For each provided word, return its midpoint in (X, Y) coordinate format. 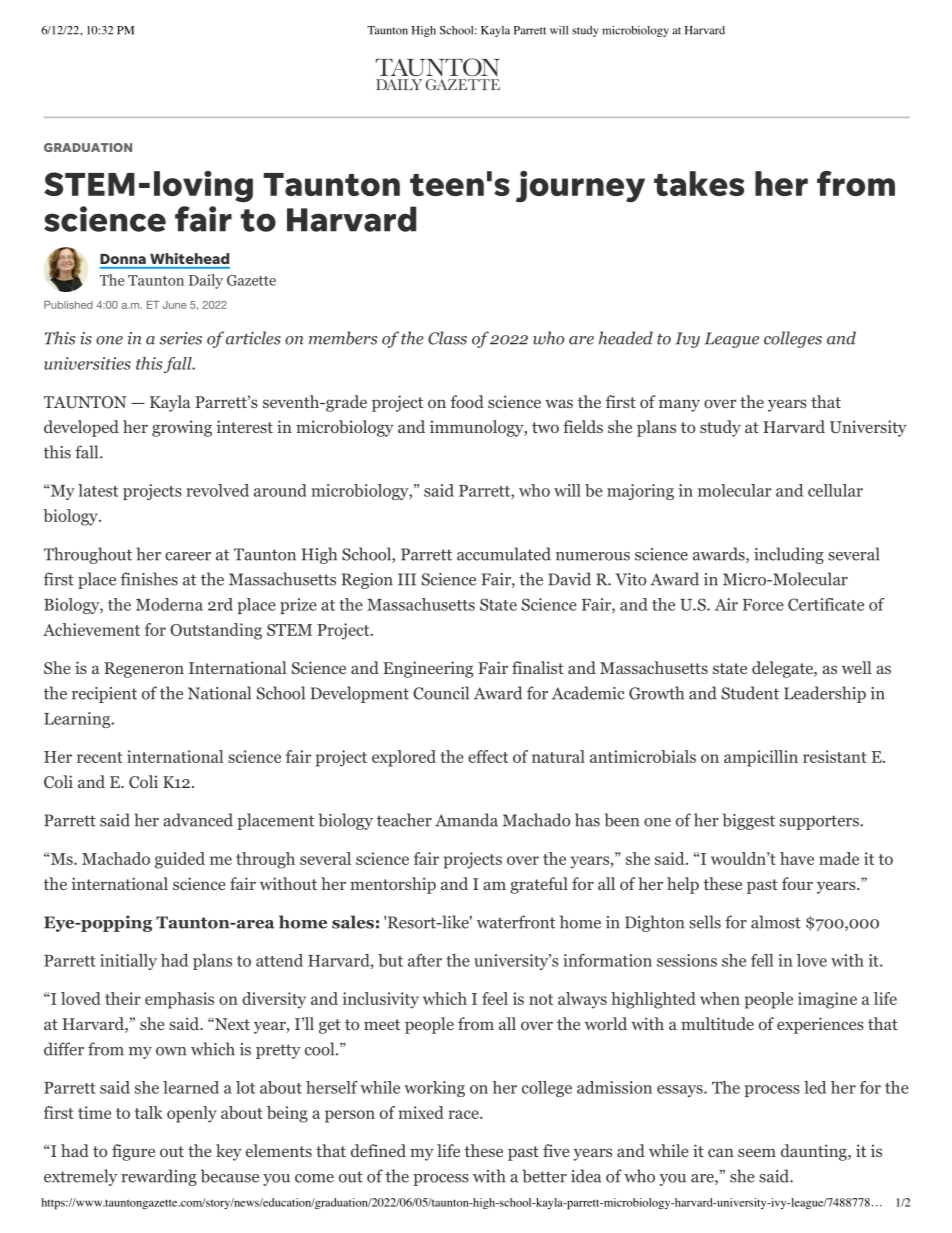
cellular (835, 490)
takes (699, 183)
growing (182, 428)
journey (580, 187)
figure (133, 1152)
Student (750, 693)
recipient (104, 695)
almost (776, 922)
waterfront (516, 922)
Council (441, 693)
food (467, 401)
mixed (421, 1112)
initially (128, 962)
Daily (206, 281)
